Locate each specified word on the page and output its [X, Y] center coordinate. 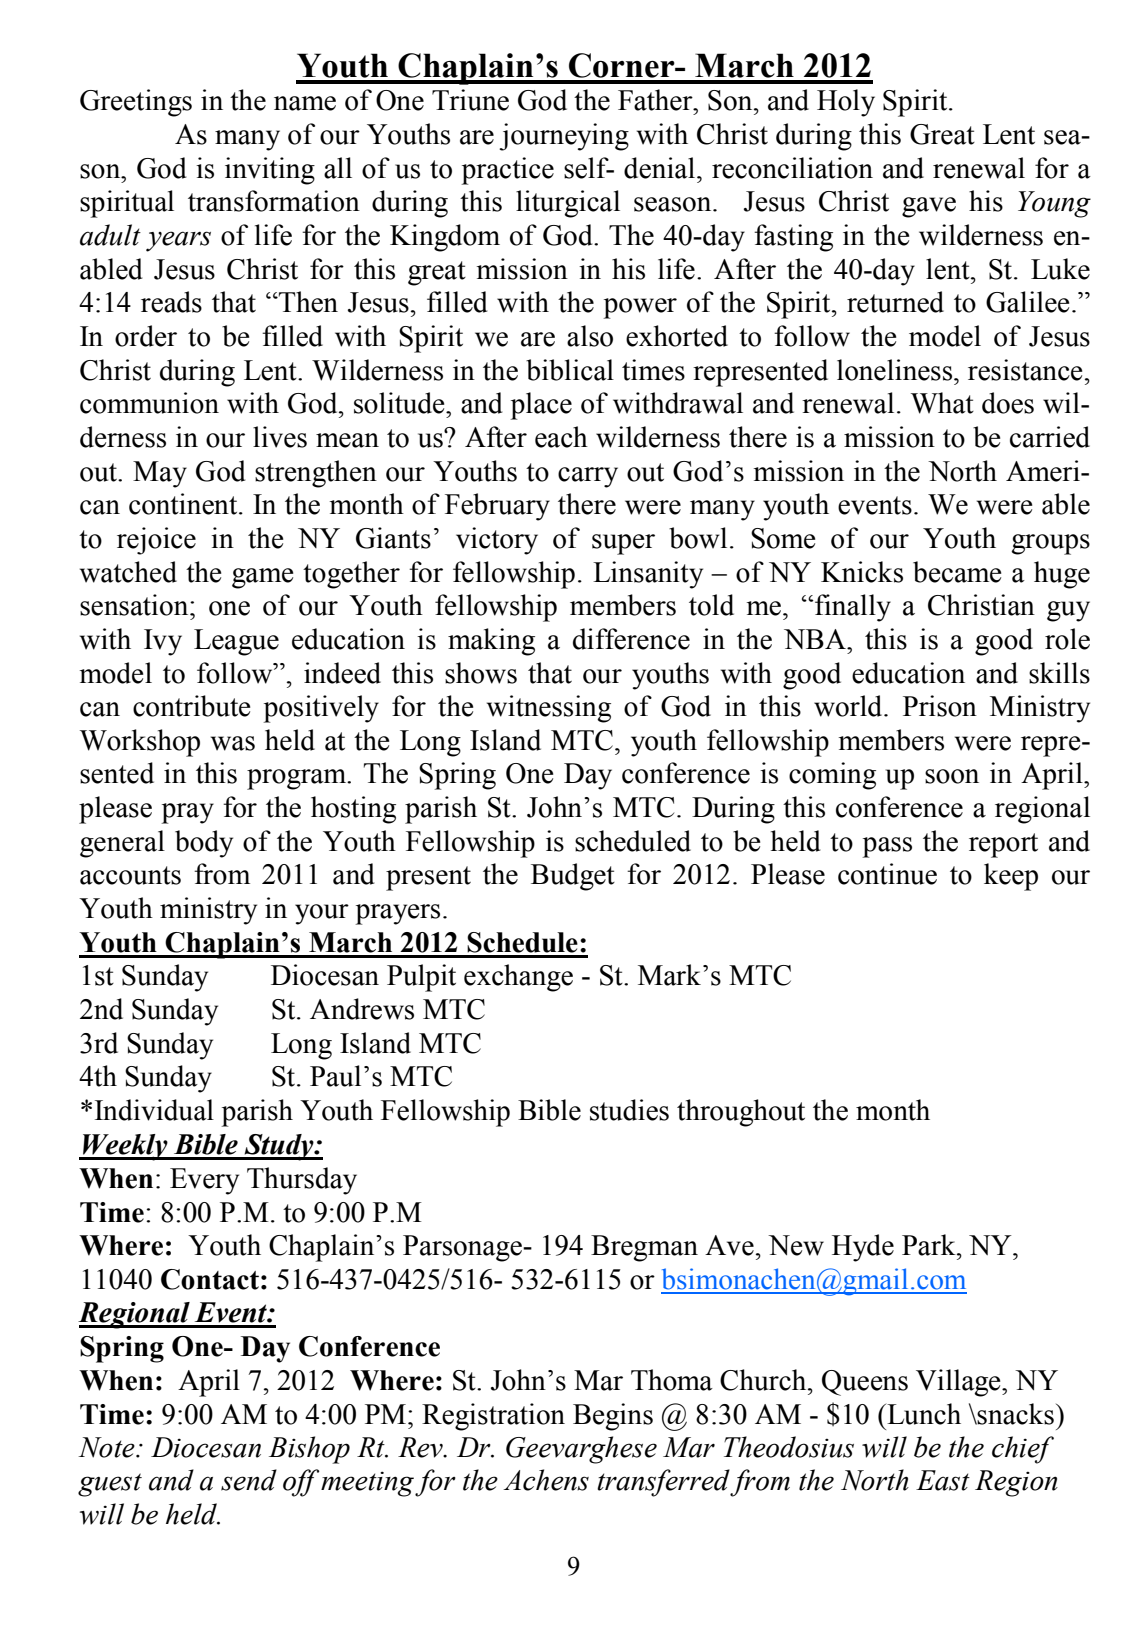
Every [204, 1181]
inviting [270, 171]
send [249, 1480]
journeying [564, 137]
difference [631, 639]
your [322, 914]
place [541, 406]
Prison [940, 706]
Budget [573, 877]
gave [929, 207]
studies [629, 1110]
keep [1011, 877]
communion [149, 403]
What [942, 403]
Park [930, 1245]
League [236, 642]
